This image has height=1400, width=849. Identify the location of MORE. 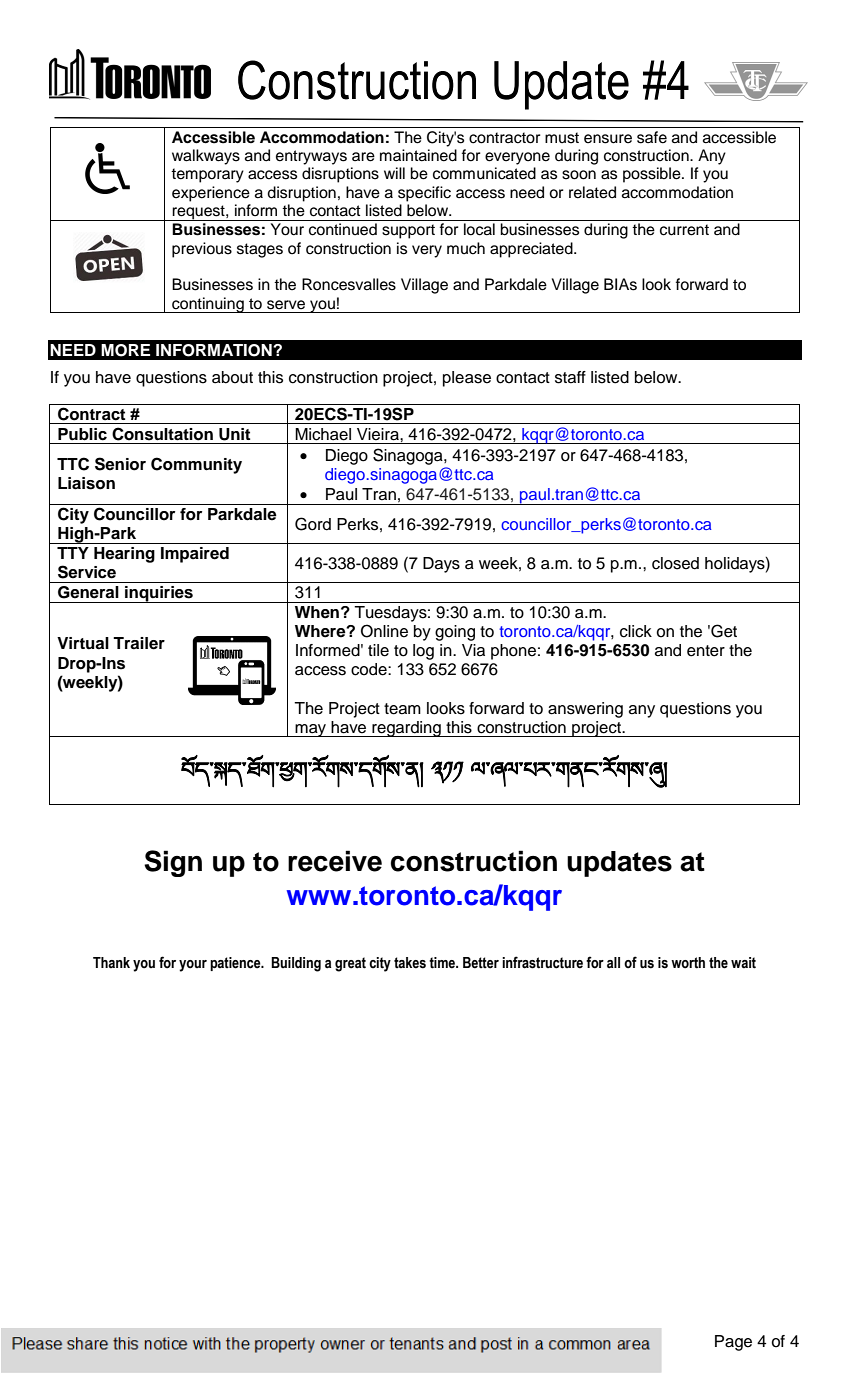
(125, 350).
